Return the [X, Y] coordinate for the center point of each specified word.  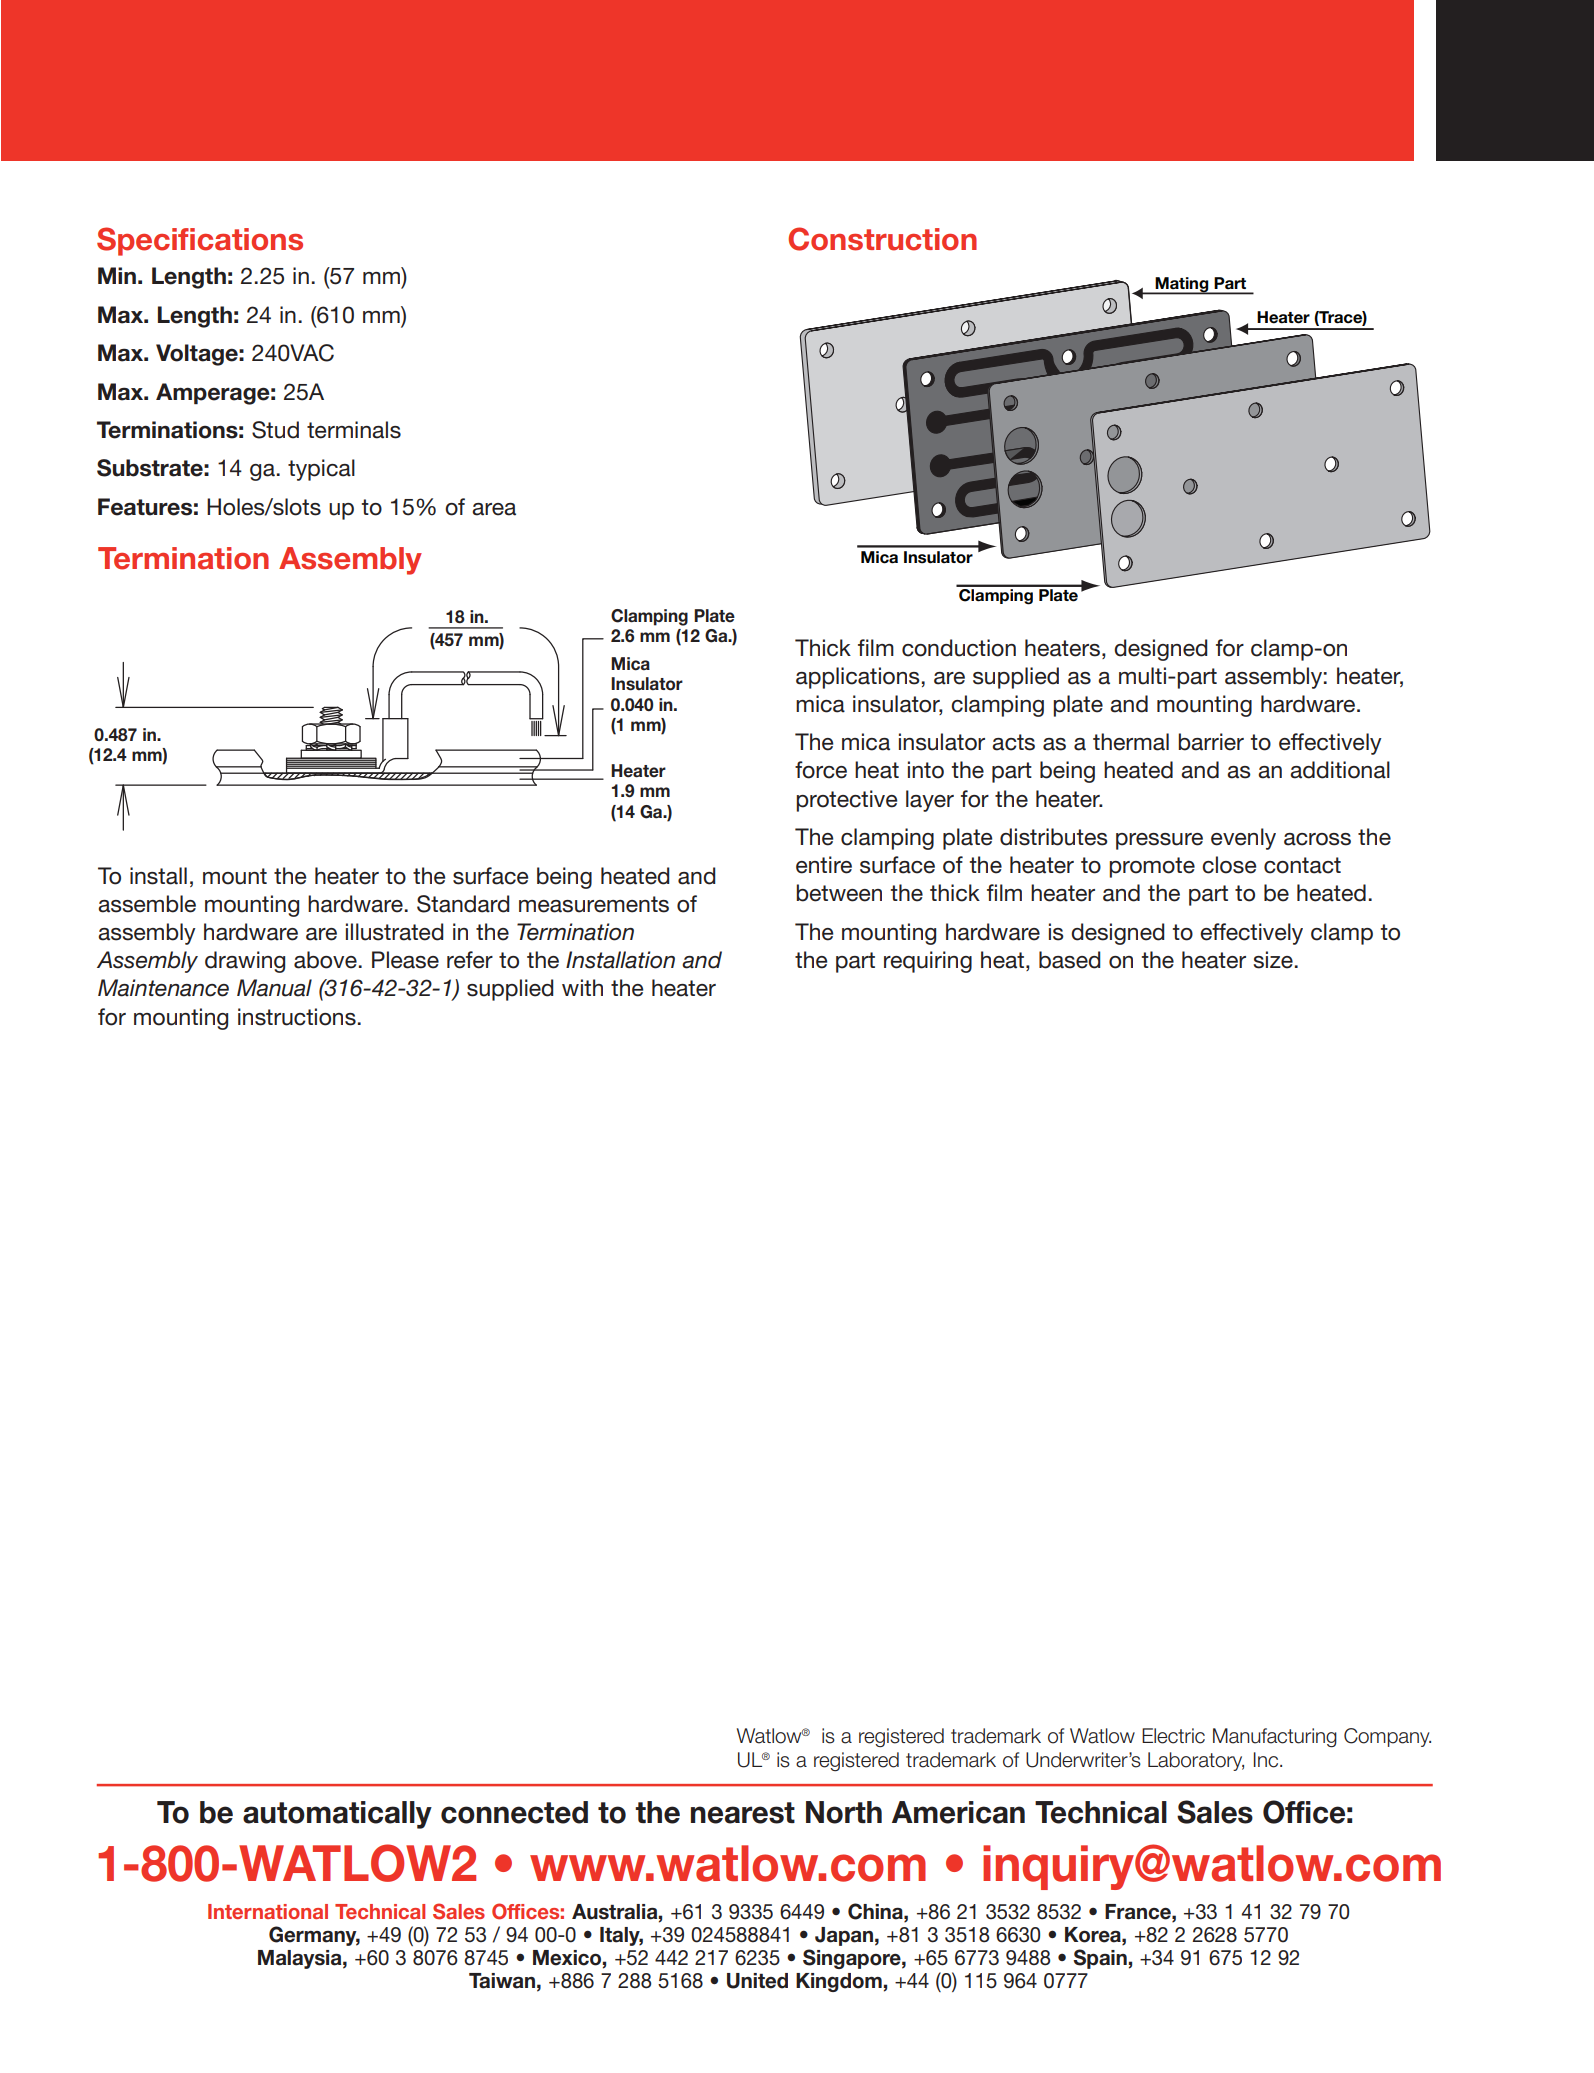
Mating [1182, 286]
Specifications [200, 241]
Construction [882, 239]
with [582, 987]
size [1273, 960]
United [757, 1981]
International [268, 1911]
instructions [297, 1017]
